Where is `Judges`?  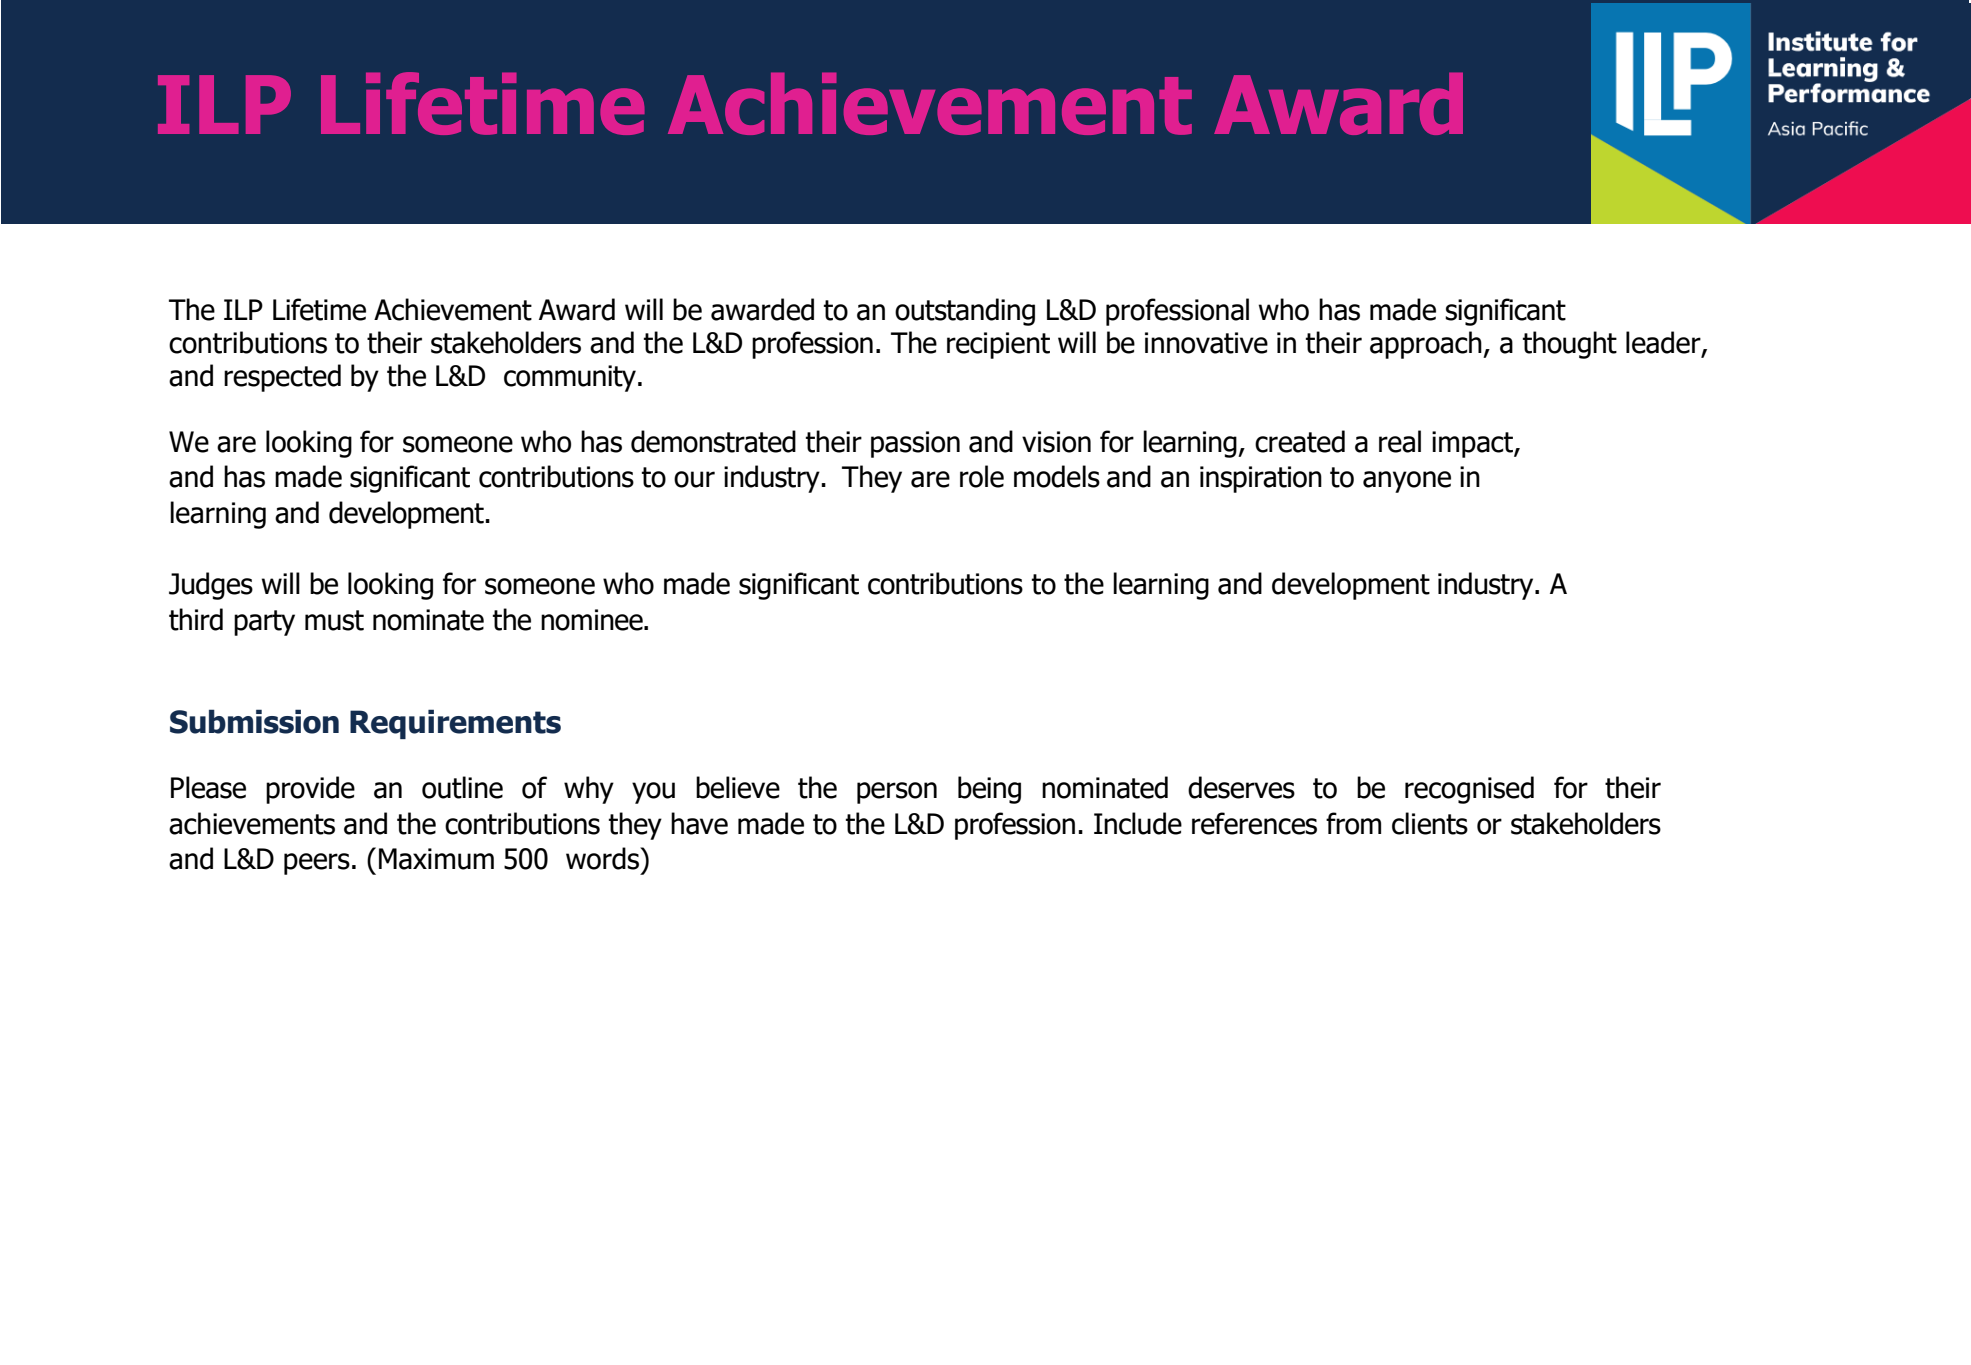
Judges is located at coordinates (211, 586).
